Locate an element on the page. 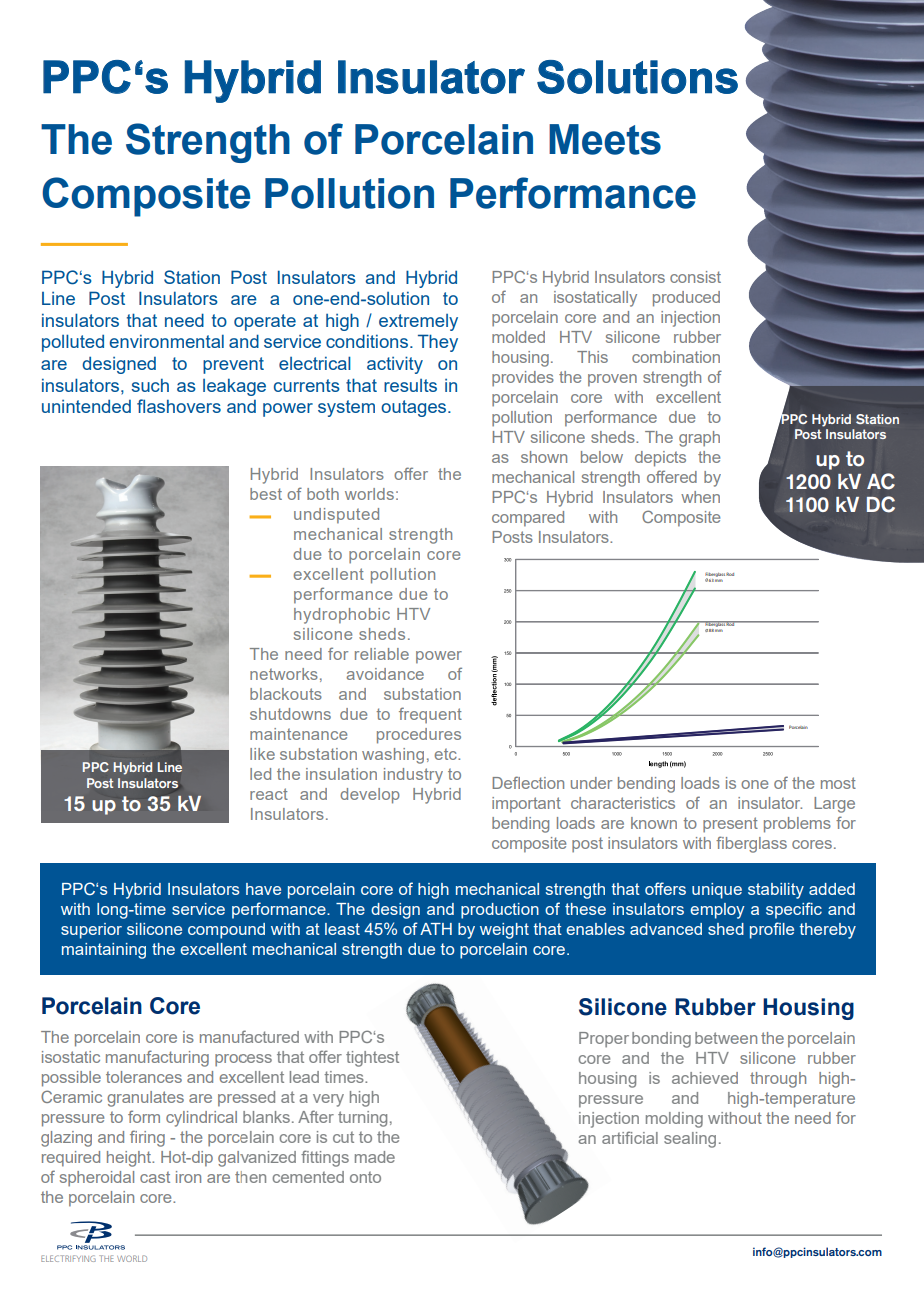 This document has width=924, height=1304. ATH is located at coordinates (436, 929).
